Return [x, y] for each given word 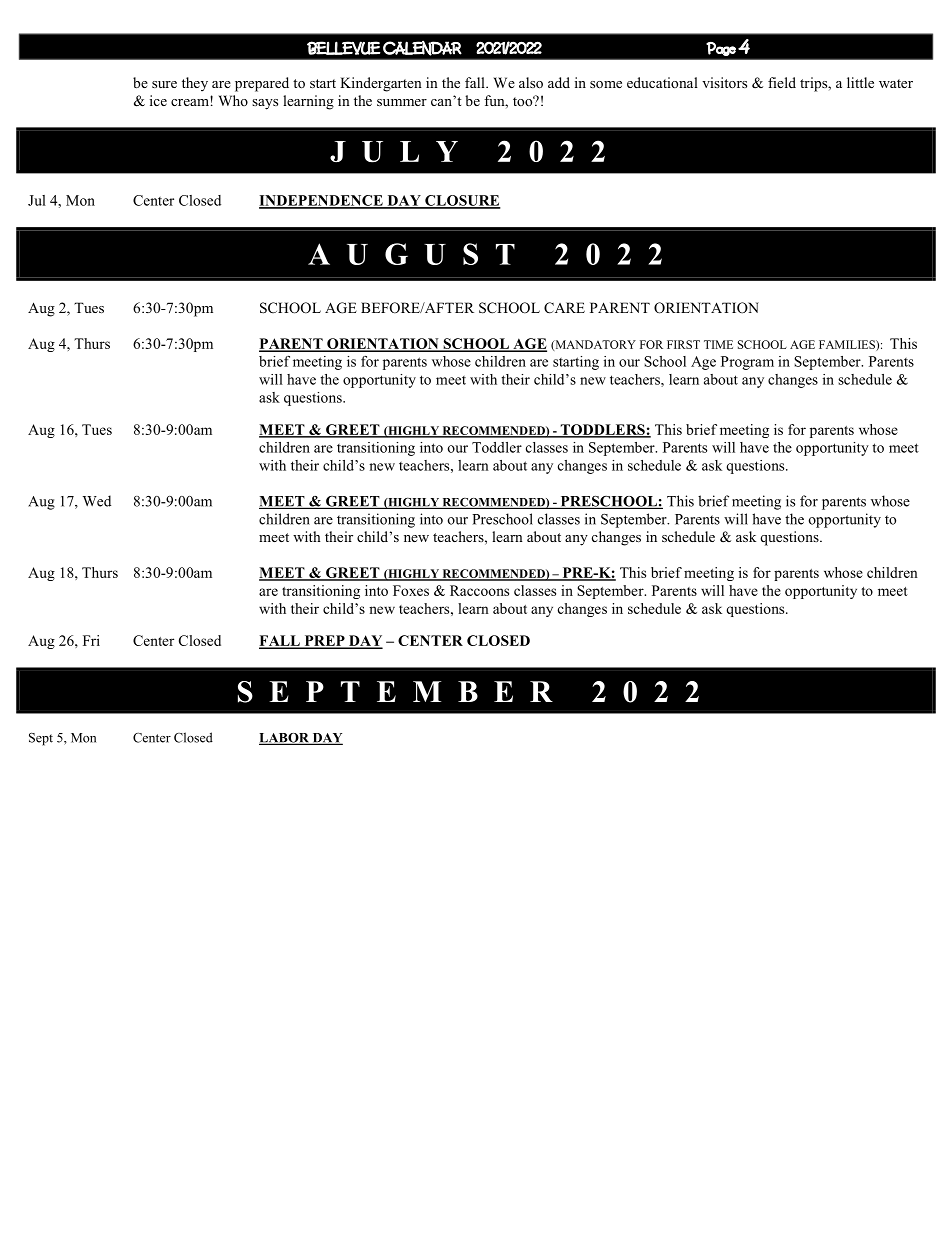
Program [747, 363]
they [195, 84]
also [531, 82]
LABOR [285, 739]
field [782, 82]
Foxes [411, 590]
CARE [564, 308]
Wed [97, 501]
